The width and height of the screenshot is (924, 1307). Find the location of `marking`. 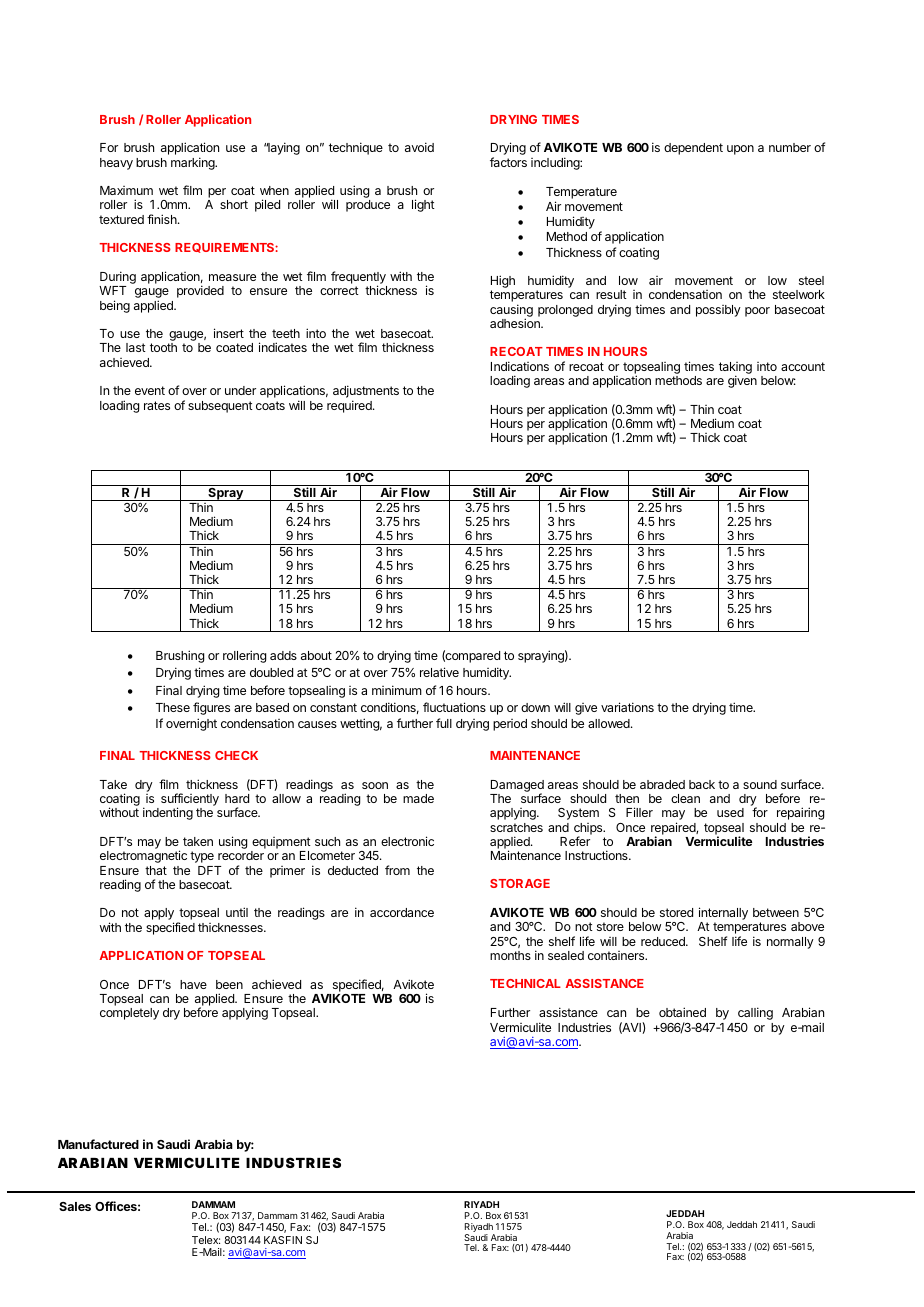

marking is located at coordinates (194, 163).
